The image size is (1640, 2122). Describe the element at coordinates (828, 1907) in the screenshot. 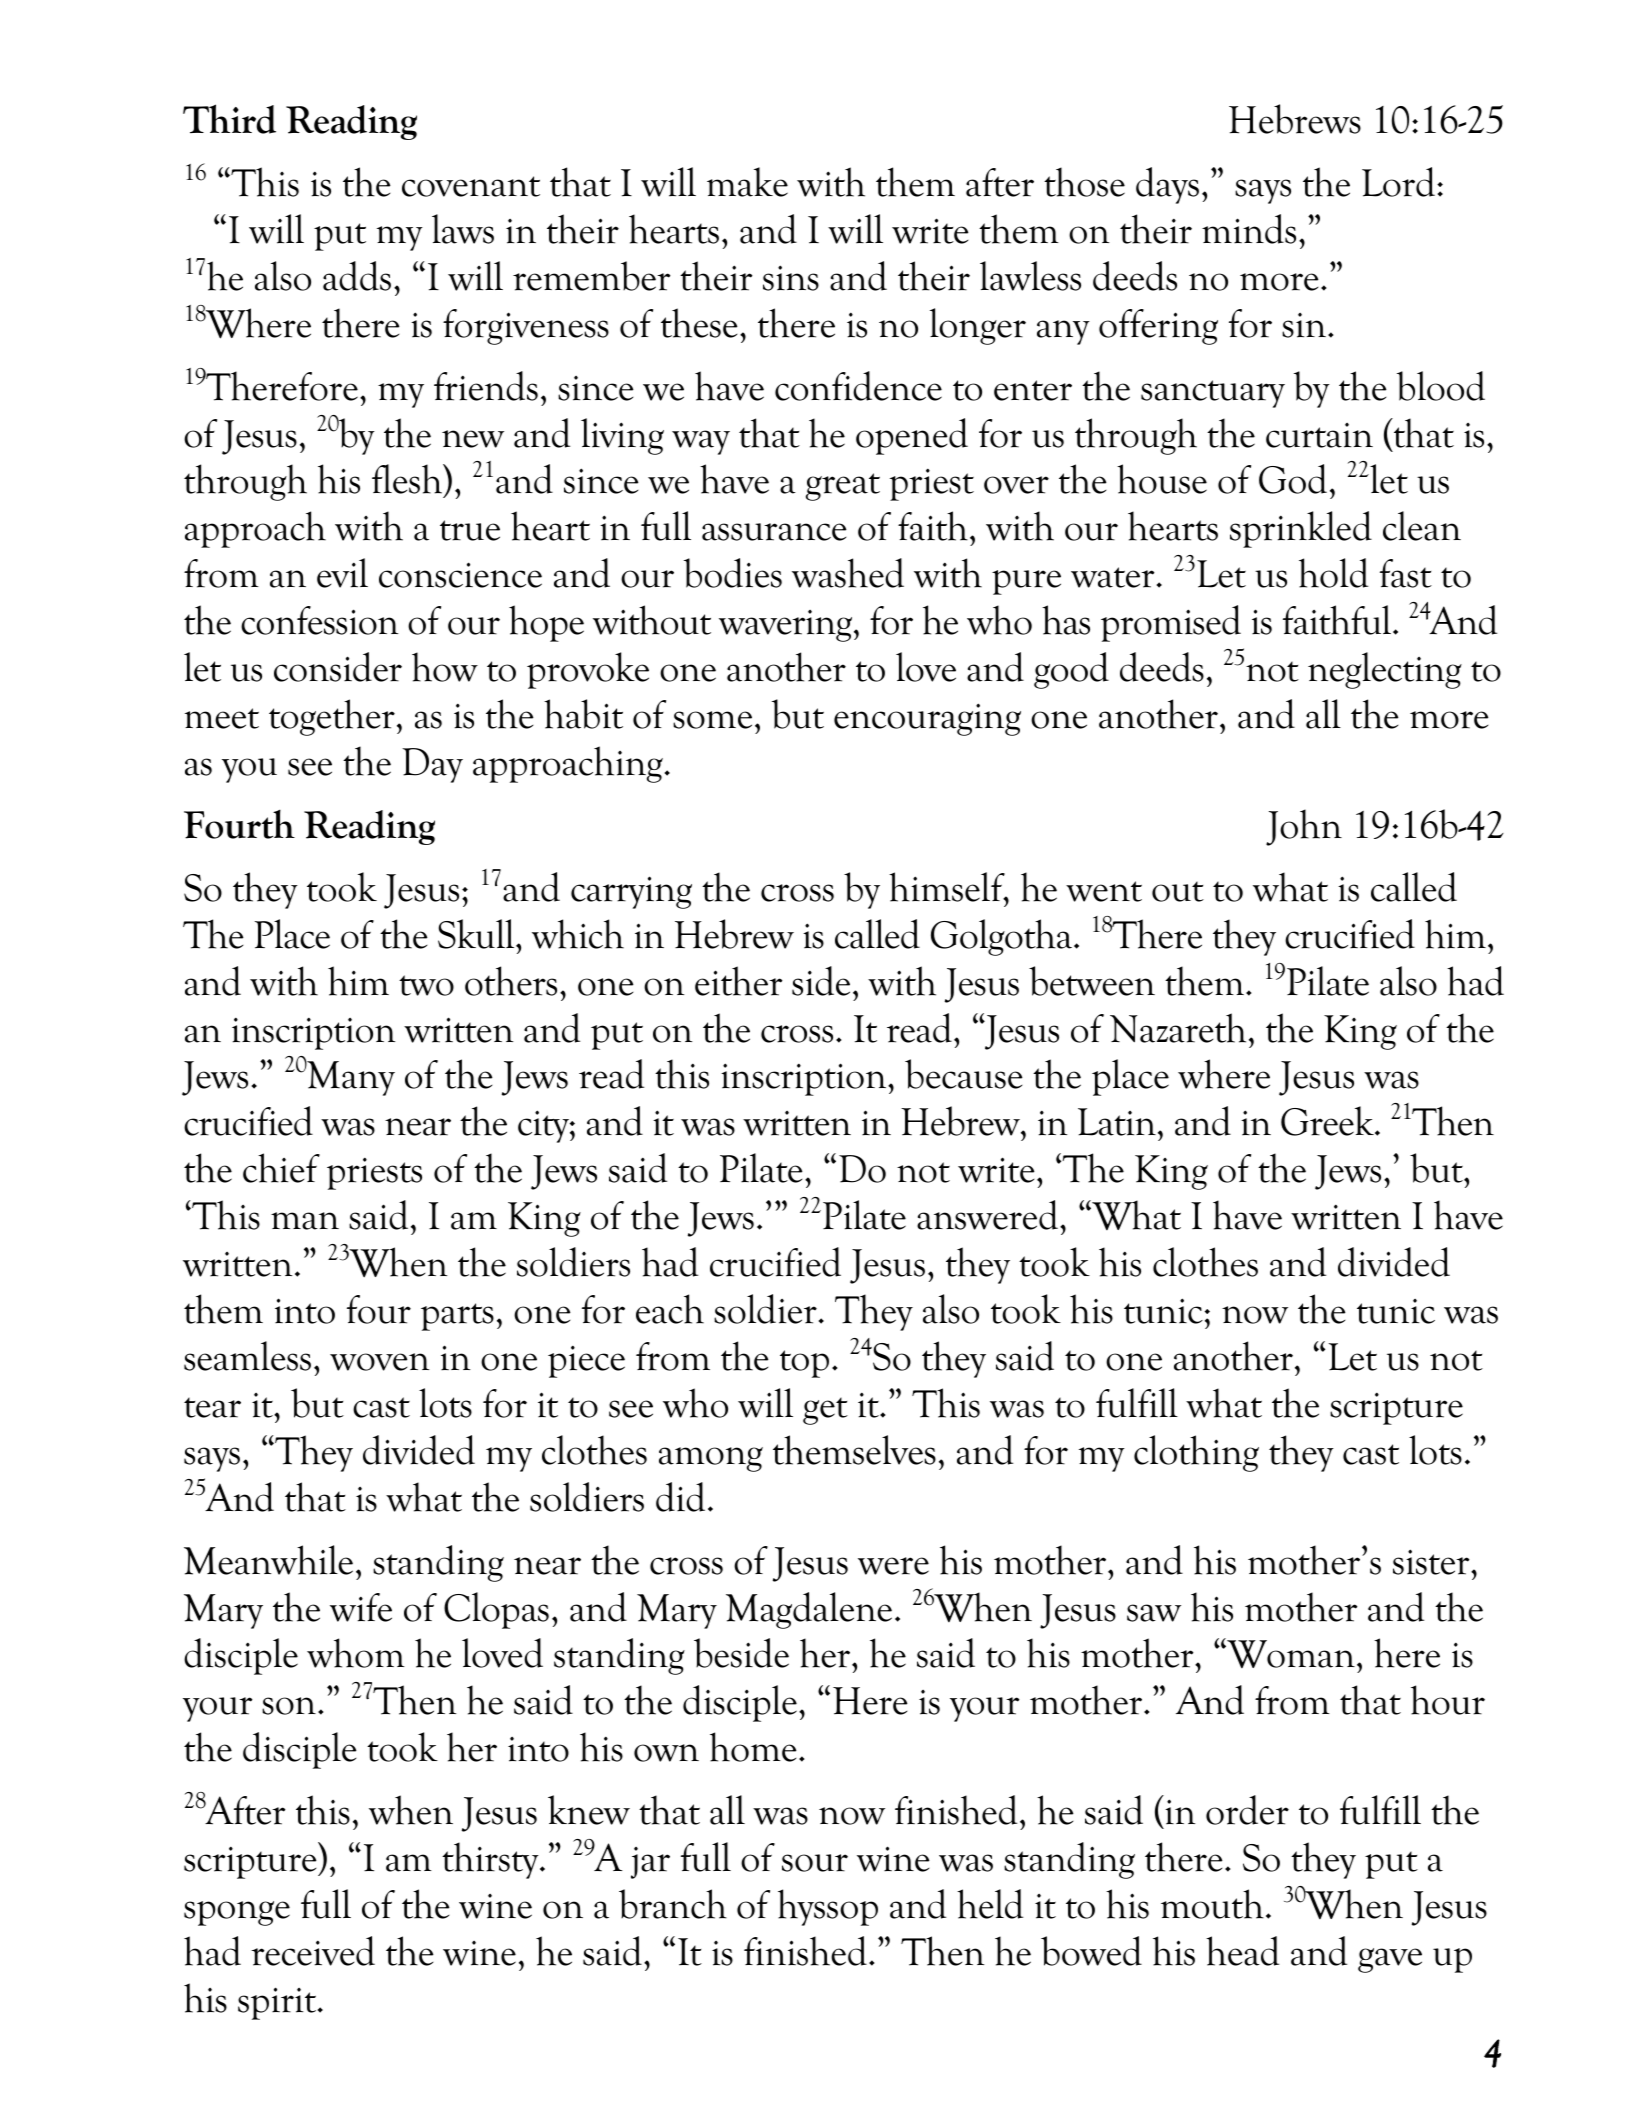

I see `hyssop` at that location.
